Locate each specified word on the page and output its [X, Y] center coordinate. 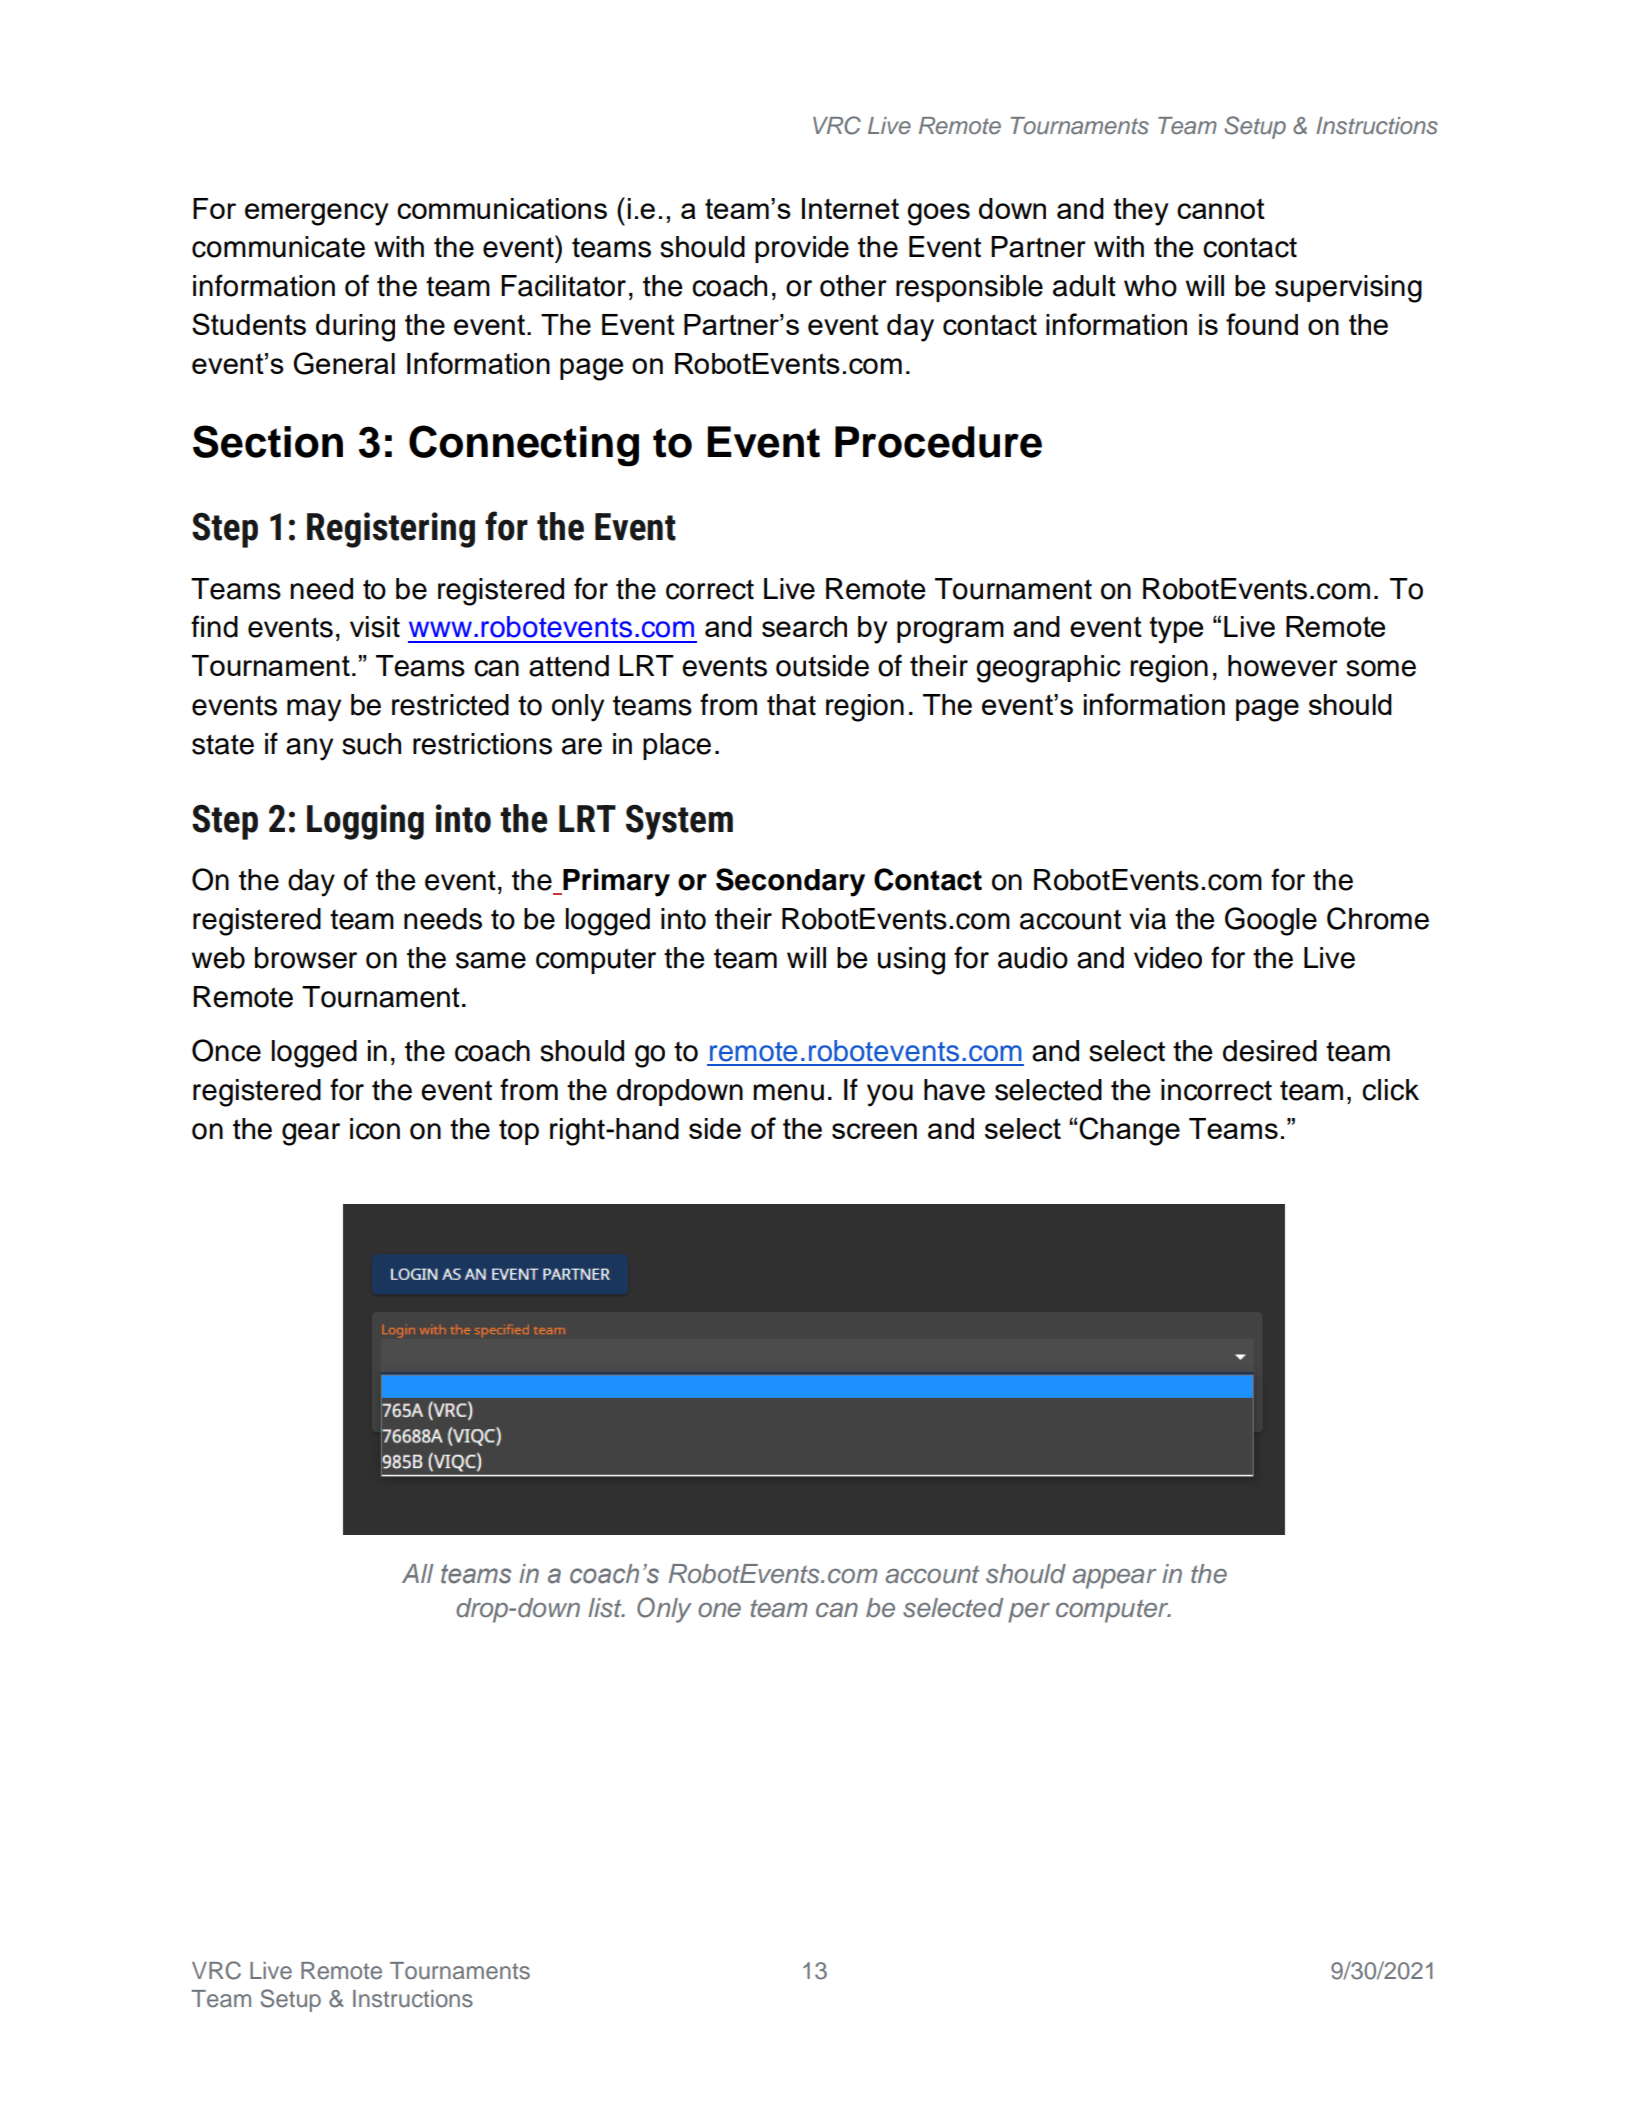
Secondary [790, 882]
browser [306, 958]
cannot [1221, 209]
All [417, 1573]
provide [802, 249]
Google [1271, 921]
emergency [316, 214]
